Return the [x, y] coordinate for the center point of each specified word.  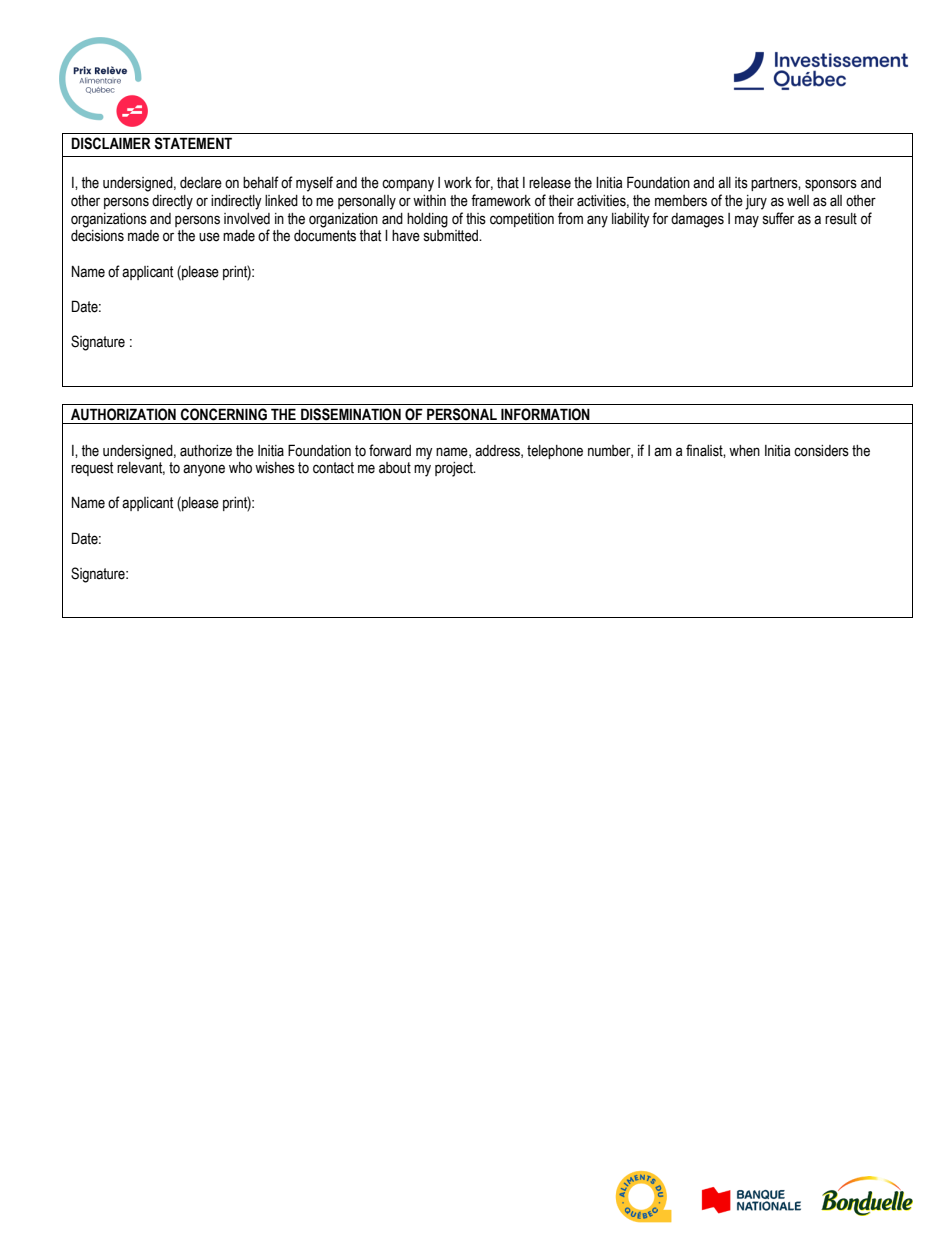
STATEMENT [193, 143]
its [741, 183]
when [744, 451]
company [408, 185]
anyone [204, 470]
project [455, 469]
